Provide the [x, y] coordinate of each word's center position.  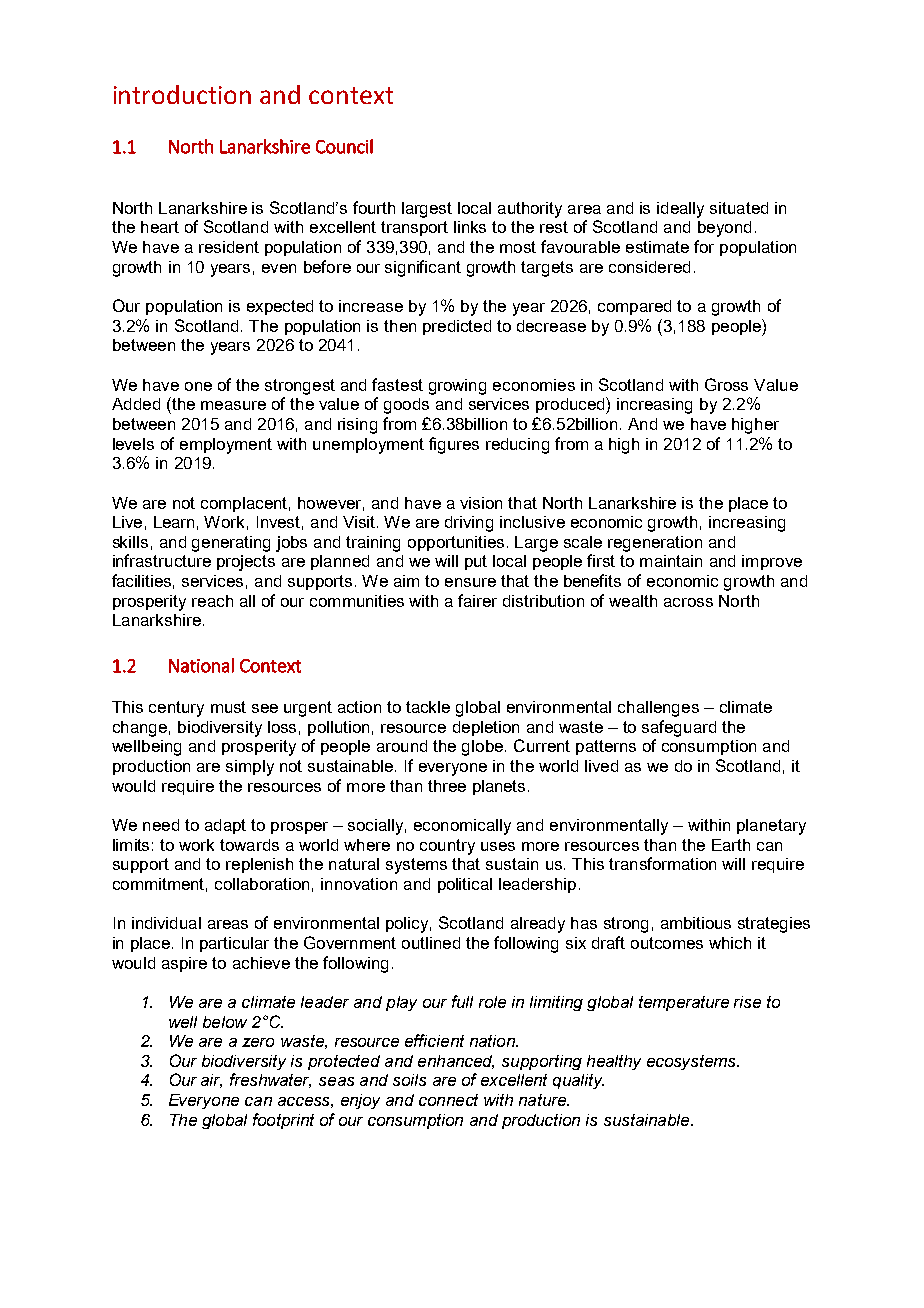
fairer [477, 600]
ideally [680, 210]
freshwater [270, 1080]
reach [212, 601]
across [688, 602]
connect [448, 1100]
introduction [182, 94]
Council [344, 146]
